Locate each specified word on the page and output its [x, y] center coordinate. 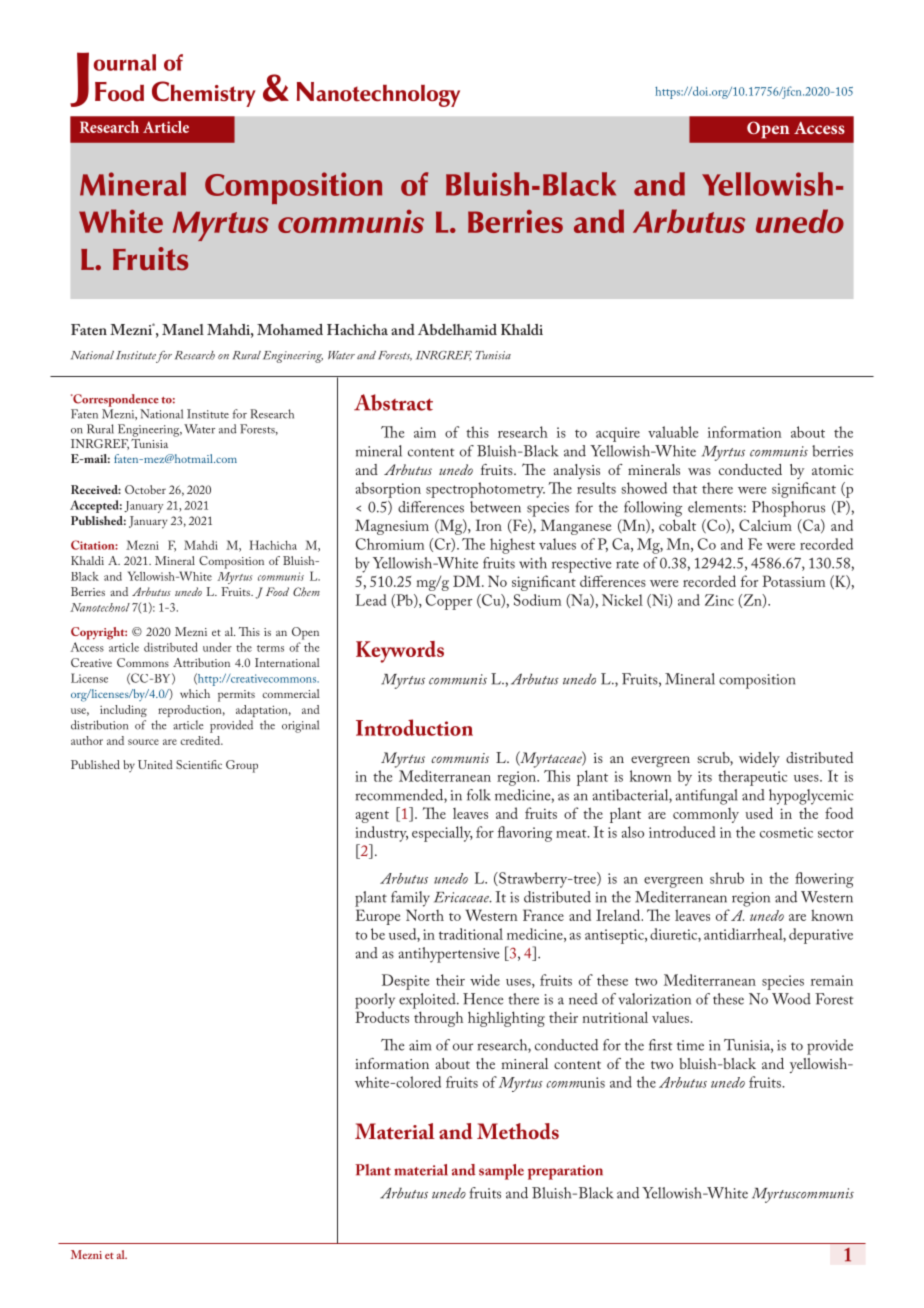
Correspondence [115, 400]
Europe [378, 917]
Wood [791, 999]
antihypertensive [448, 955]
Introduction [414, 727]
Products [382, 1017]
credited [201, 740]
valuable [673, 432]
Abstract [393, 402]
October [145, 489]
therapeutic [752, 778]
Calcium [765, 525]
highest [512, 546]
